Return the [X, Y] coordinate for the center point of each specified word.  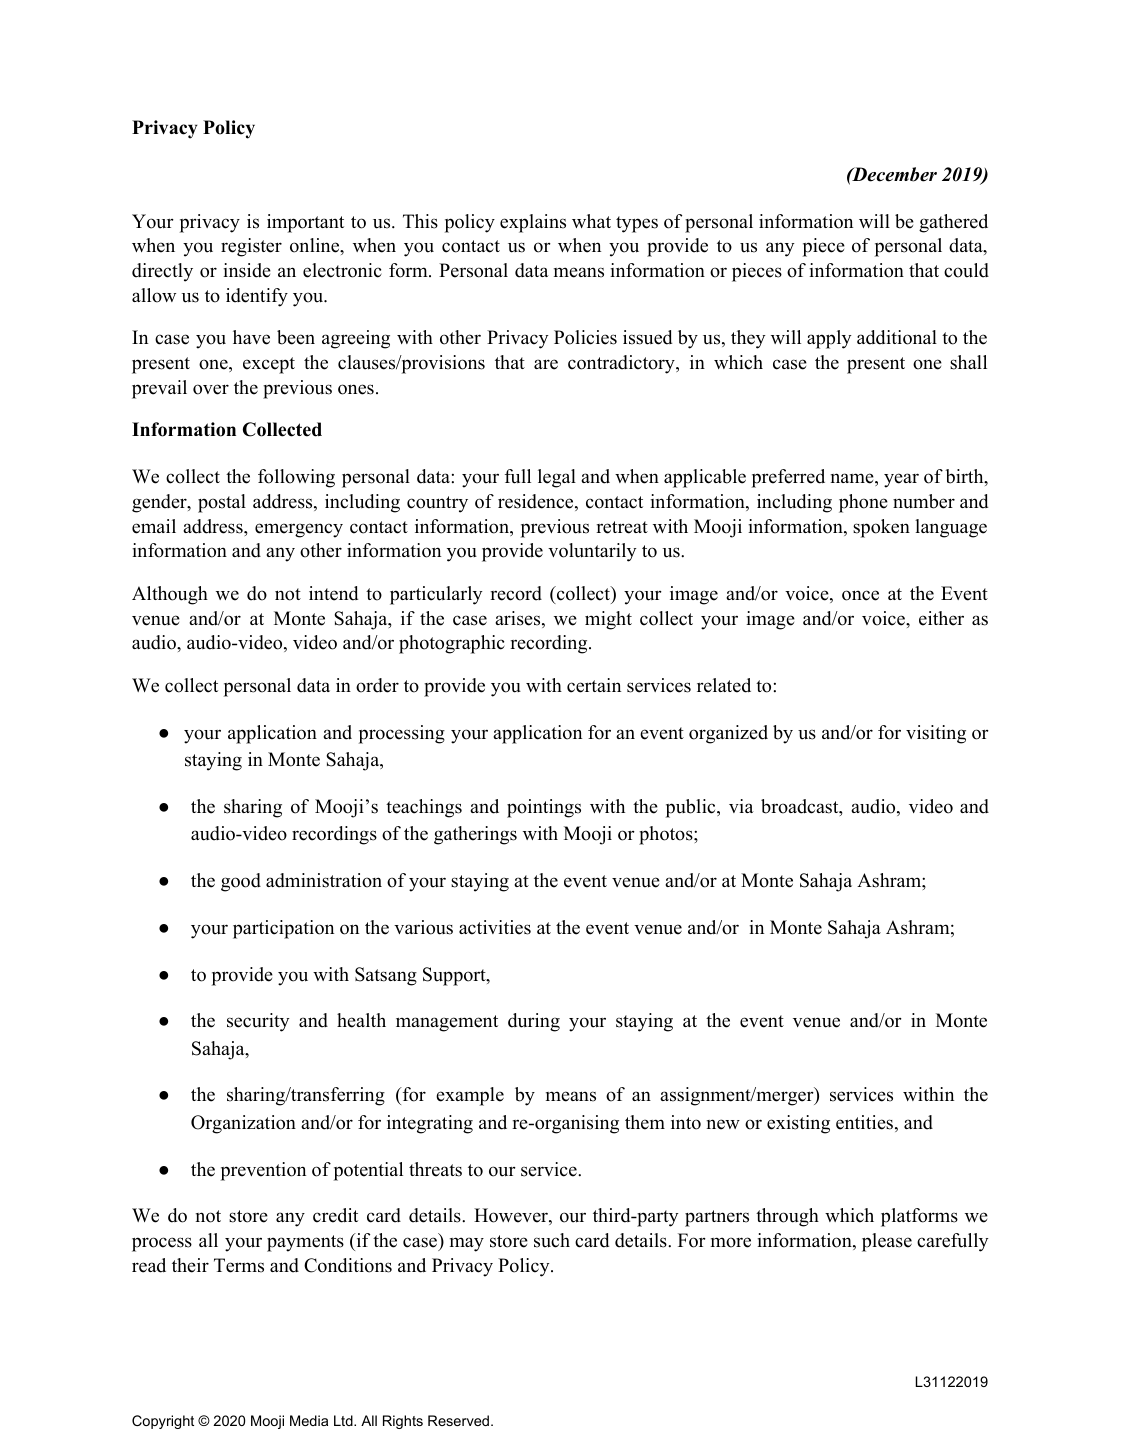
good [241, 882]
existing [798, 1124]
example [470, 1096]
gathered [953, 223]
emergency [299, 530]
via [741, 806]
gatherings [475, 835]
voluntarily [592, 552]
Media [309, 1420]
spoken [881, 528]
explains [533, 223]
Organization [243, 1124]
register [251, 247]
